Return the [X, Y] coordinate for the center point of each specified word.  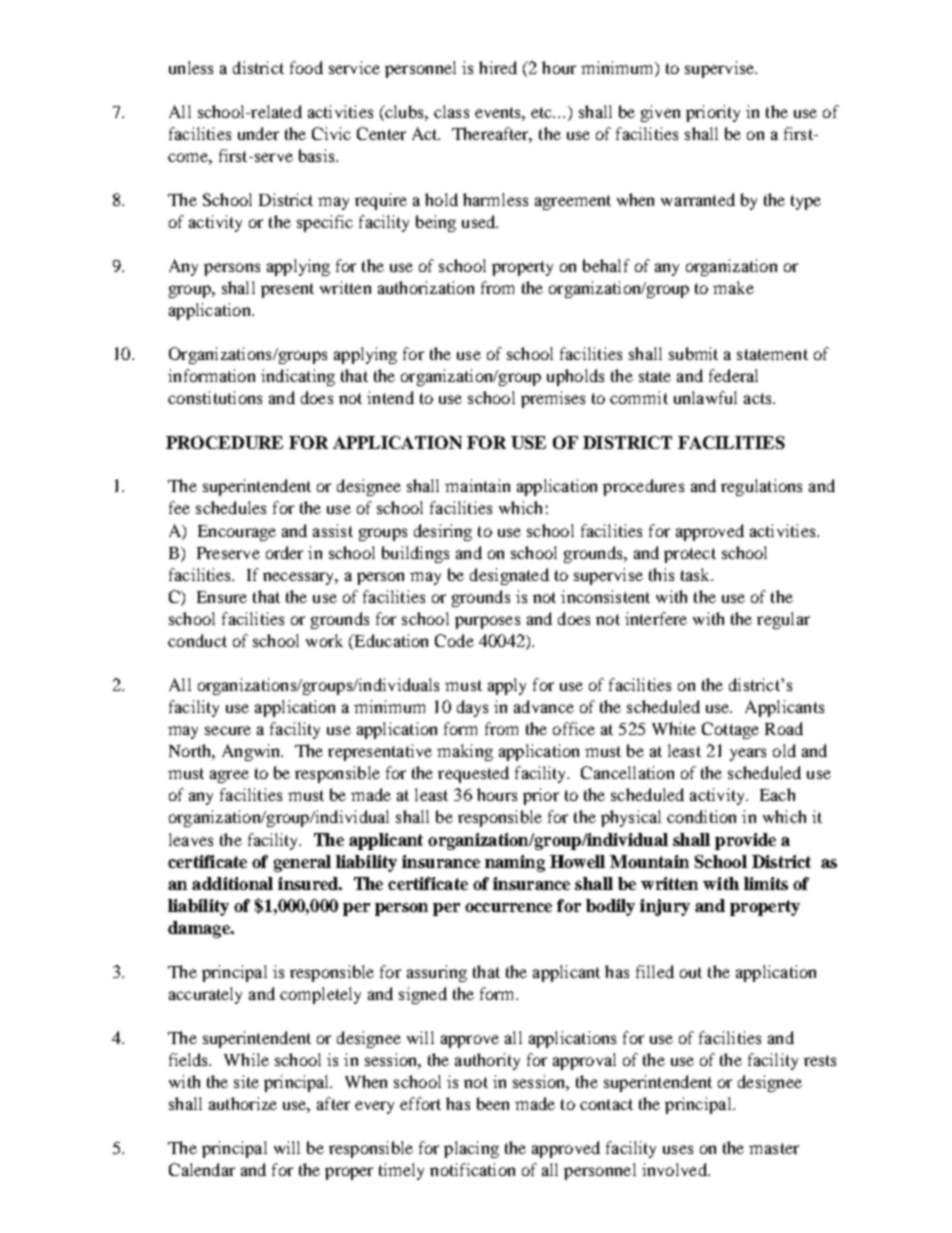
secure [228, 730]
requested [473, 774]
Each [777, 794]
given [660, 113]
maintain [477, 485]
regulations [761, 487]
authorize [243, 1103]
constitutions [215, 397]
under [258, 133]
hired [498, 67]
